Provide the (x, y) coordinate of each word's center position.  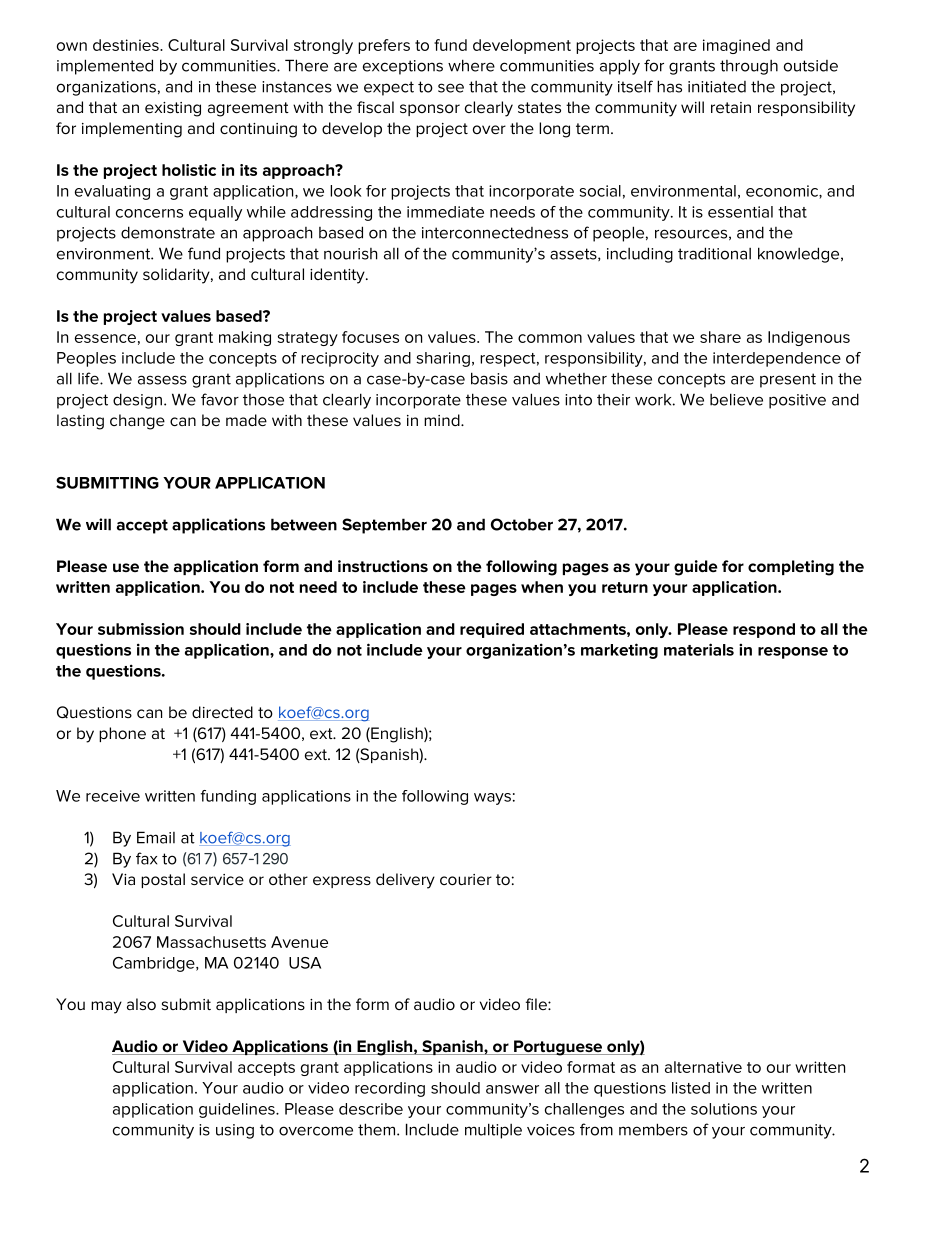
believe (736, 399)
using (235, 1131)
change (137, 422)
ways (492, 799)
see (451, 88)
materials (699, 649)
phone (122, 734)
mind (443, 420)
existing (173, 109)
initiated (717, 87)
